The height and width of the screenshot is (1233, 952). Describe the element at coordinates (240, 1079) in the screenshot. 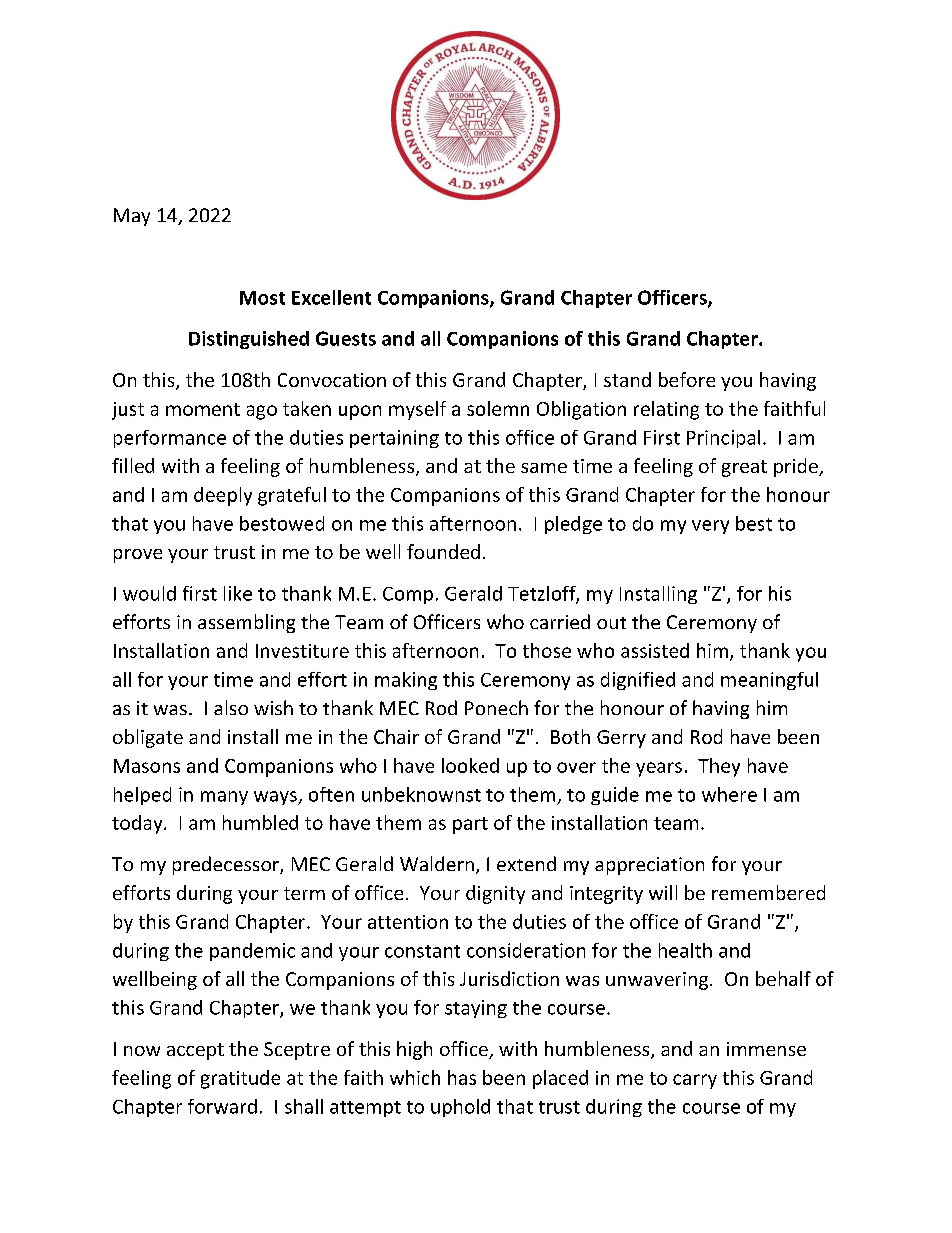

I see `gratitude` at that location.
